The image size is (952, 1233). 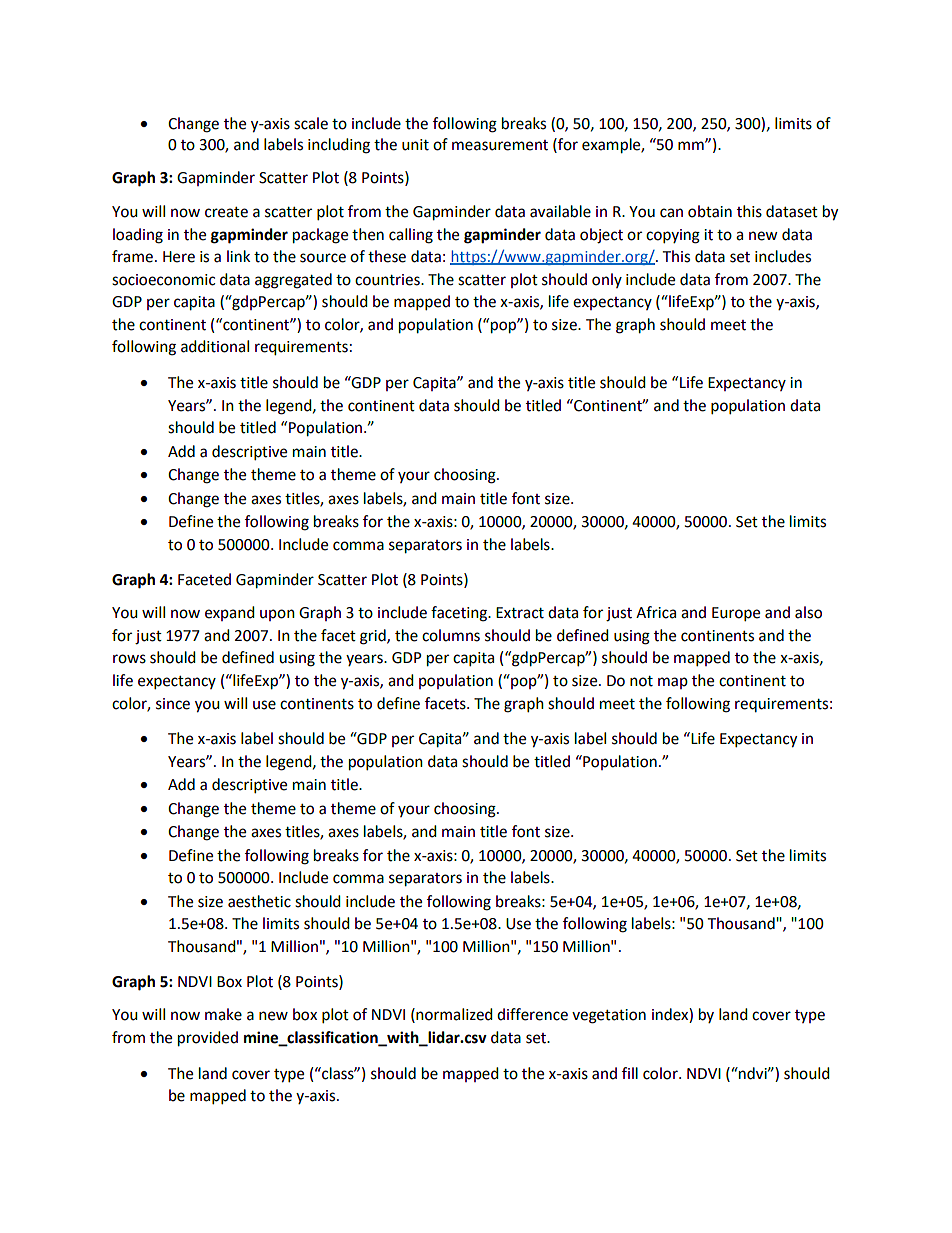 What do you see at coordinates (230, 613) in the image?
I see `expand` at bounding box center [230, 613].
